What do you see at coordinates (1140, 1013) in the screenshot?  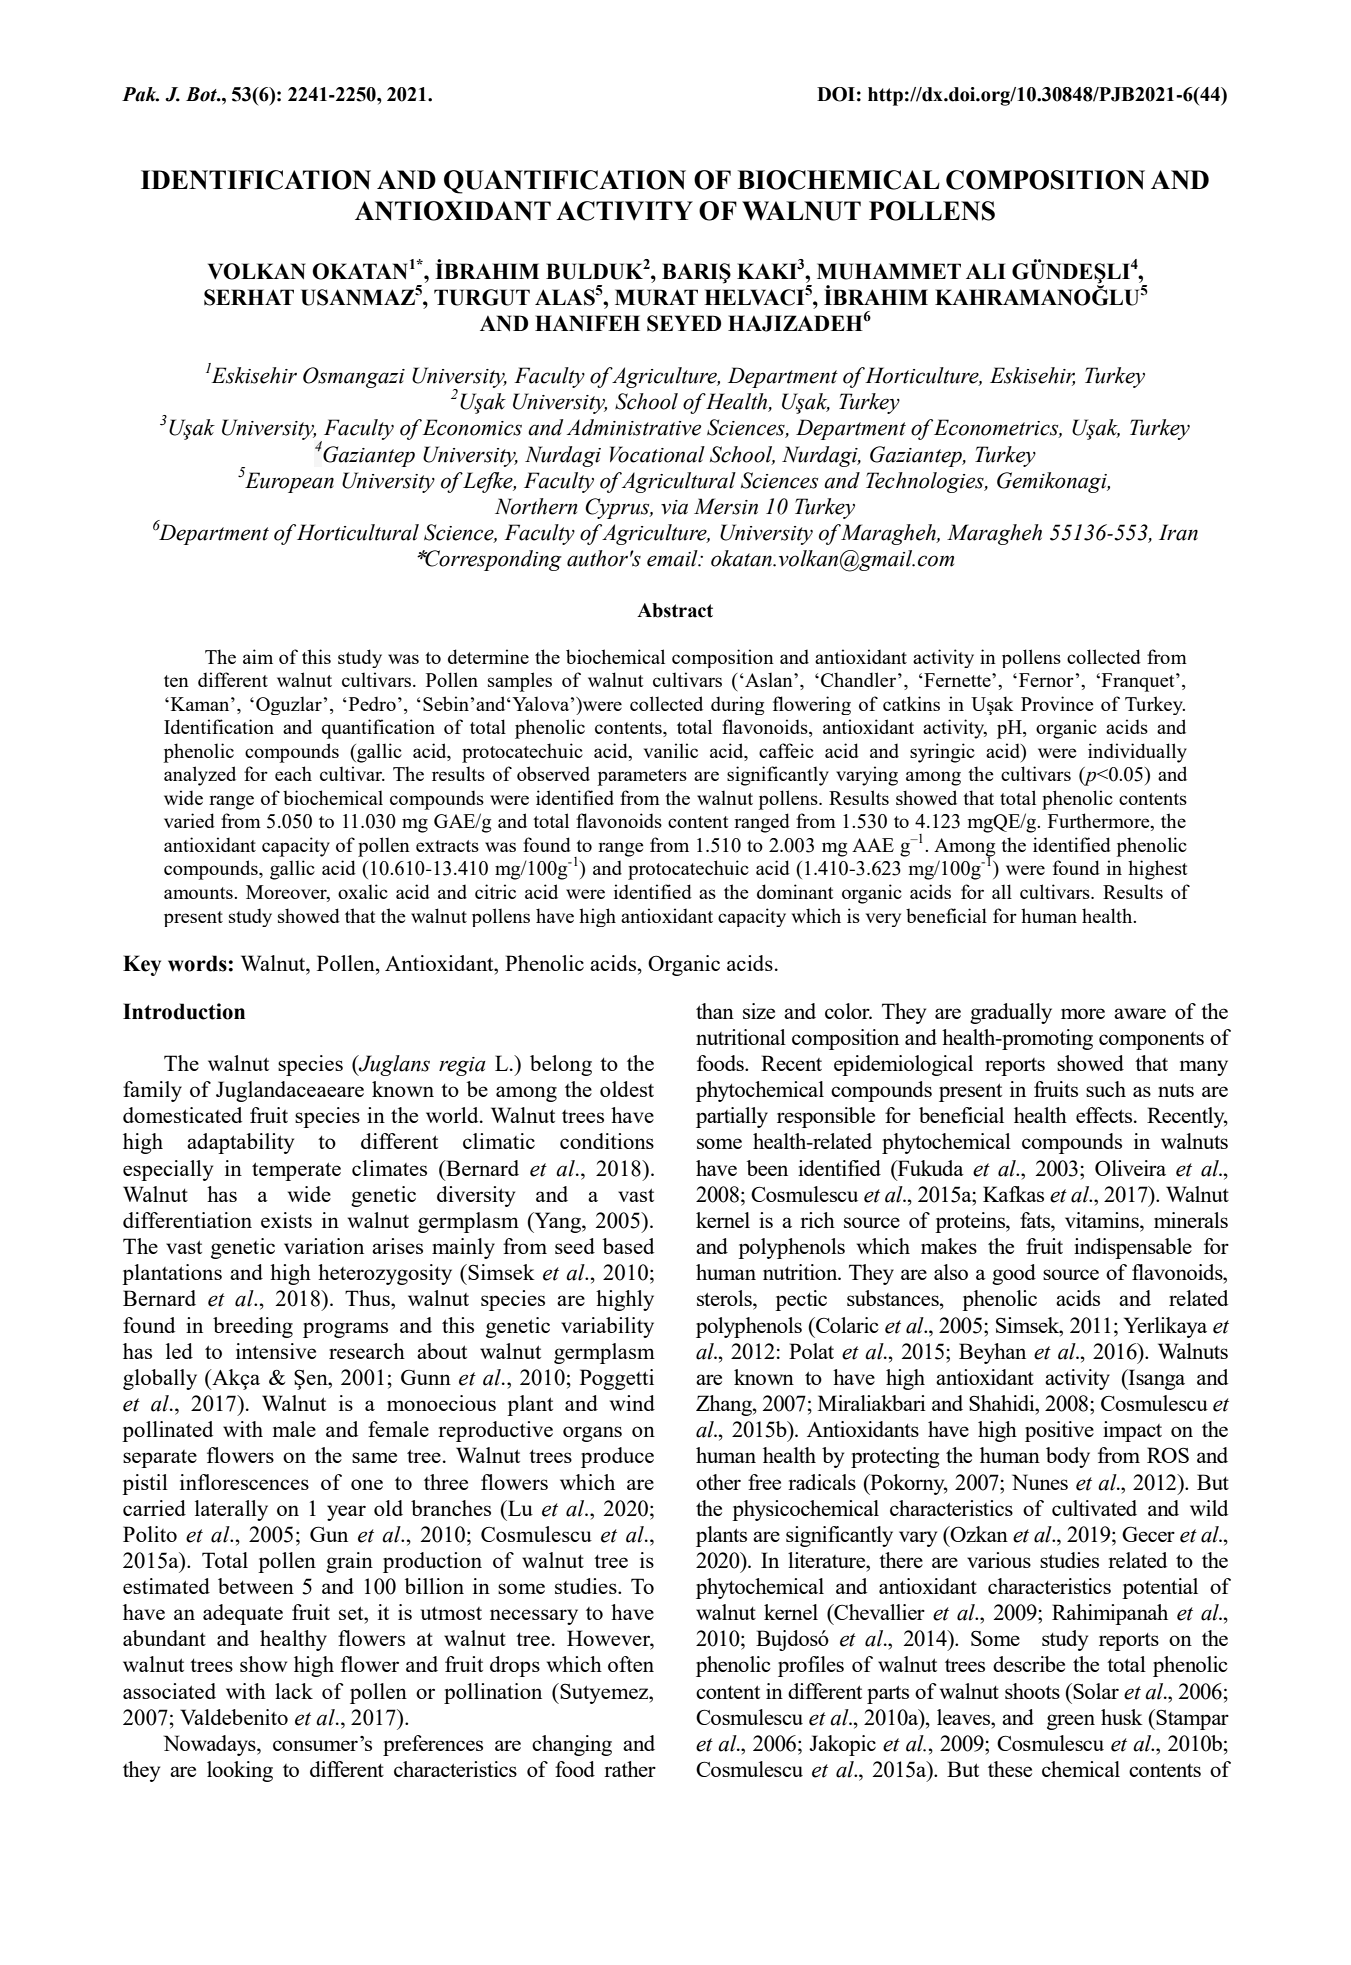 I see `aware` at bounding box center [1140, 1013].
